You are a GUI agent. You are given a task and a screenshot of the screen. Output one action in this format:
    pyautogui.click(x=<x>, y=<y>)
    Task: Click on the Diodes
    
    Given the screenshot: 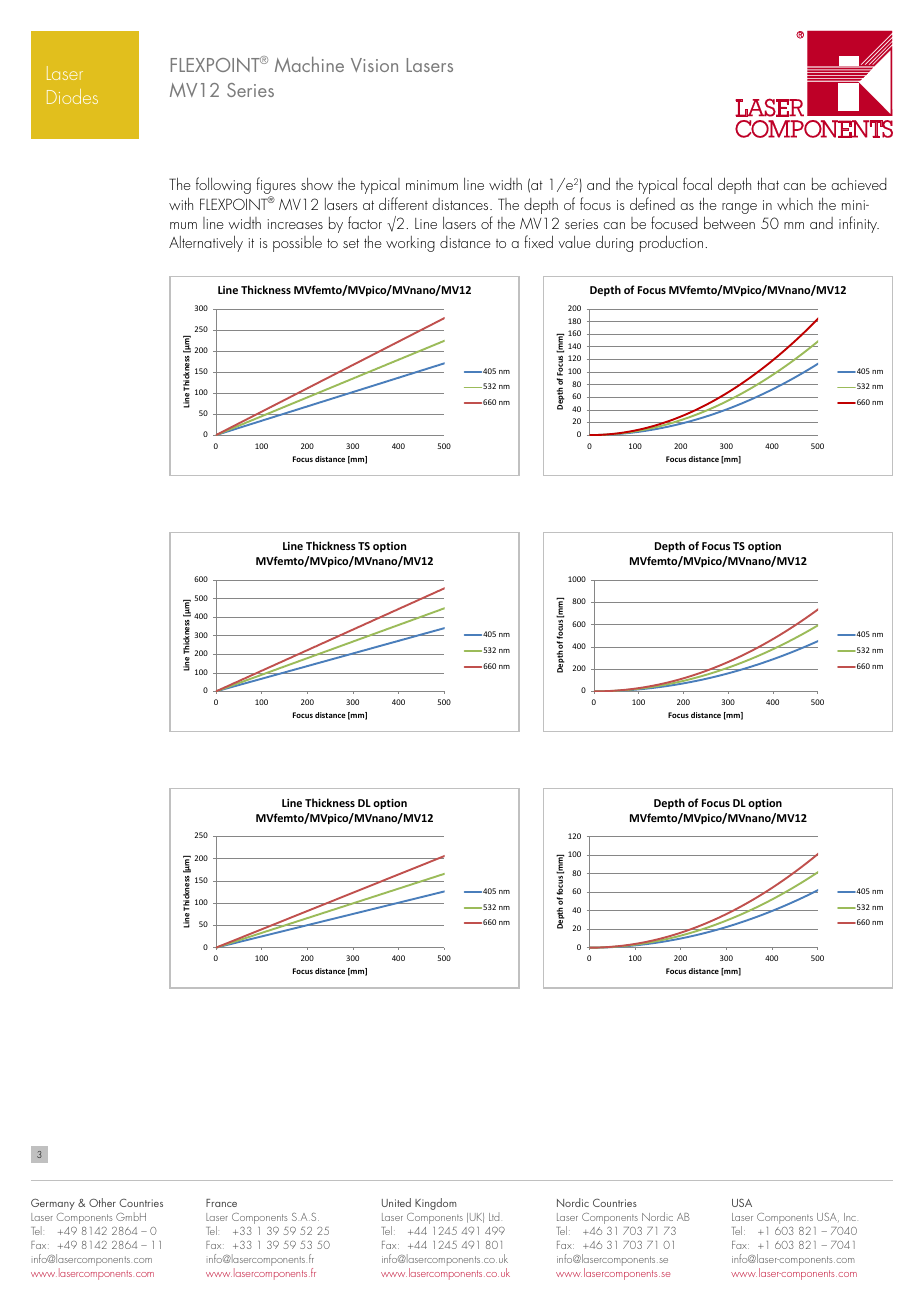 What is the action you would take?
    pyautogui.click(x=72, y=96)
